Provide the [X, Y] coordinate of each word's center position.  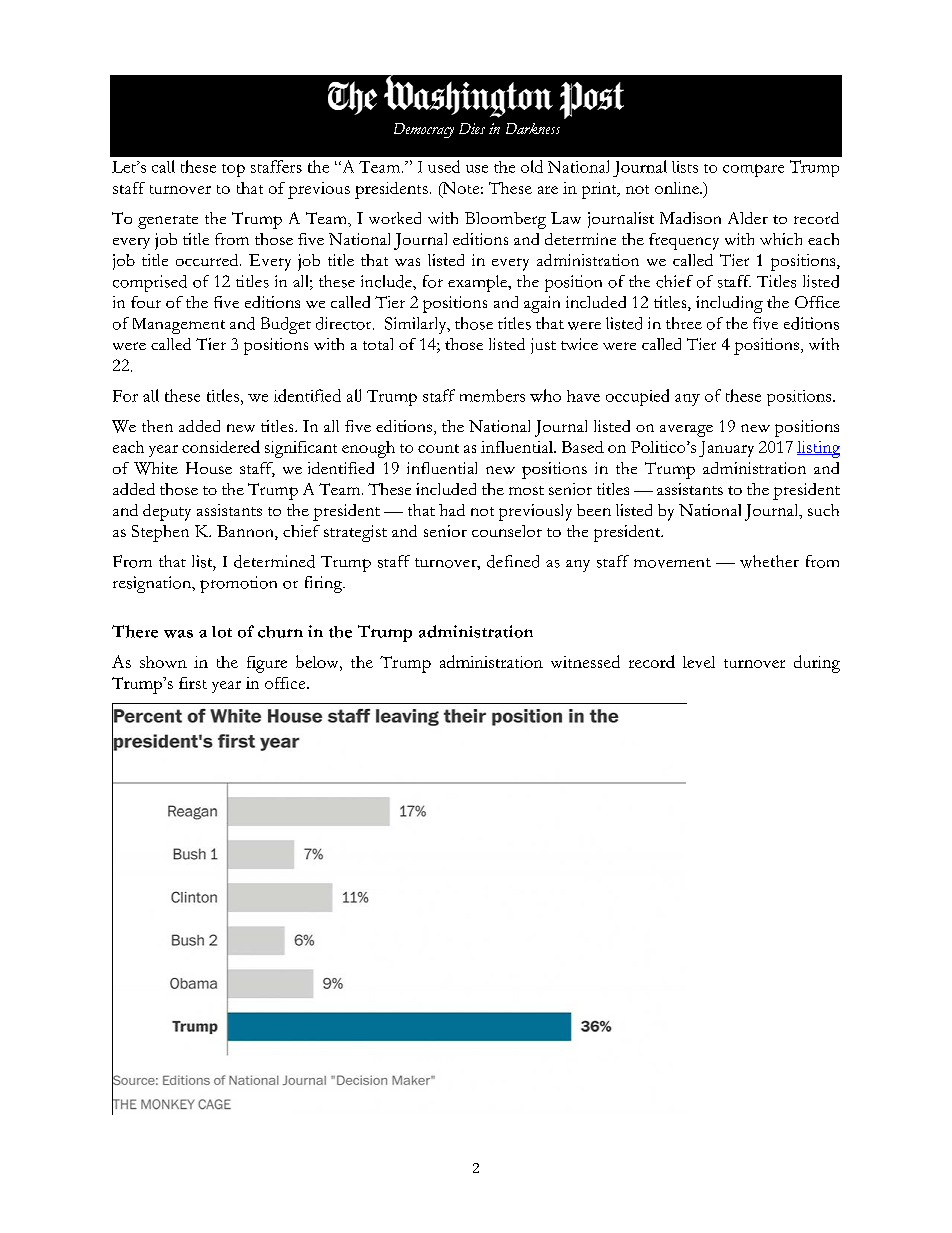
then [157, 426]
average [686, 431]
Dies [472, 128]
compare [753, 170]
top [233, 170]
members [492, 395]
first [193, 683]
